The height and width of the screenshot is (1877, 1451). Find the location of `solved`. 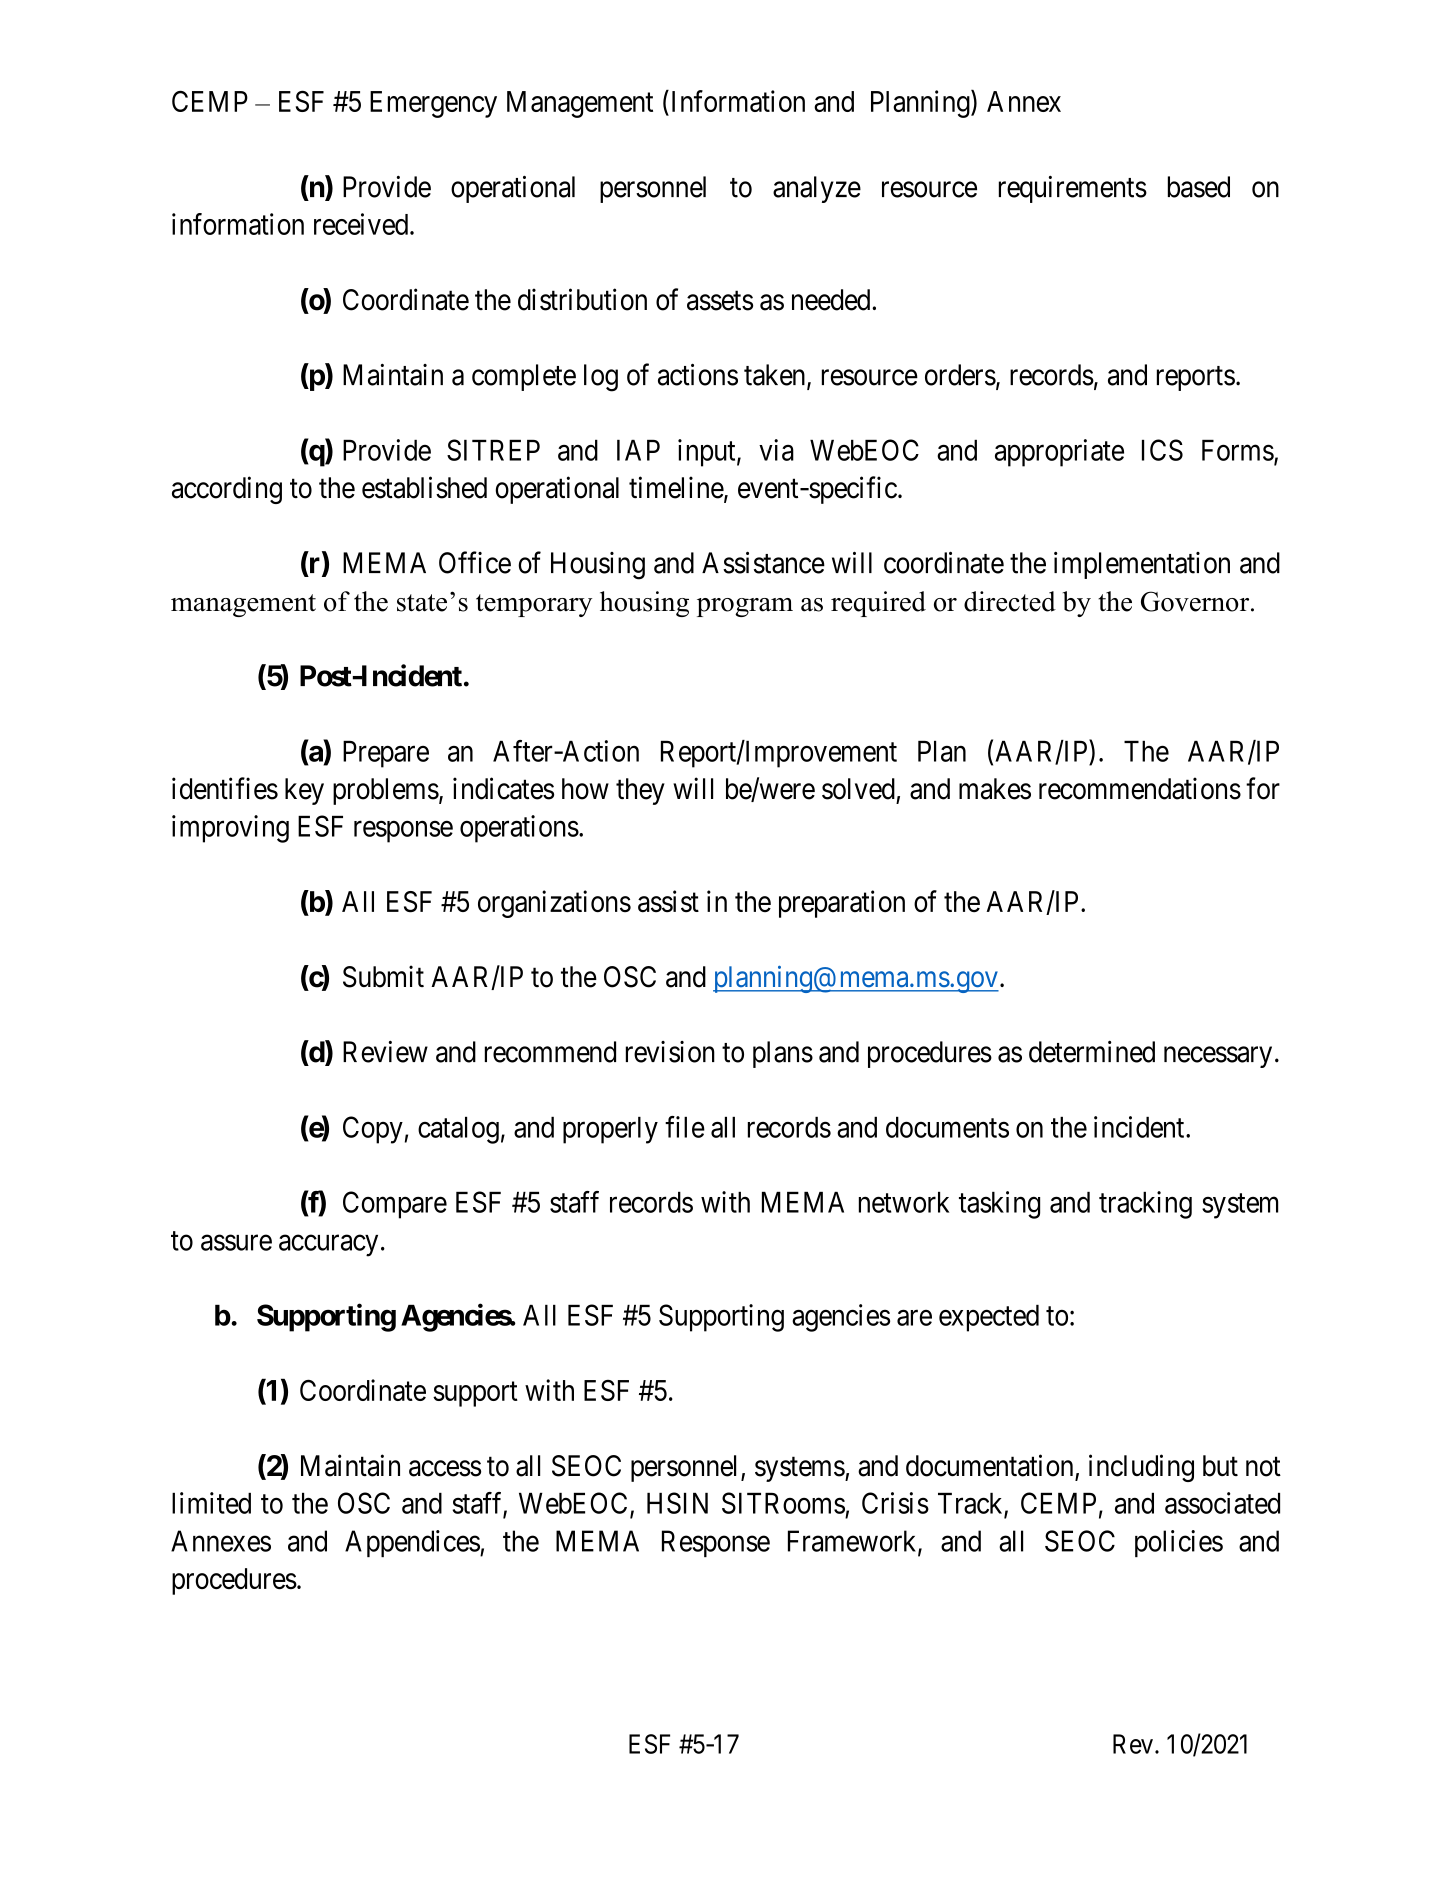

solved is located at coordinates (858, 789).
